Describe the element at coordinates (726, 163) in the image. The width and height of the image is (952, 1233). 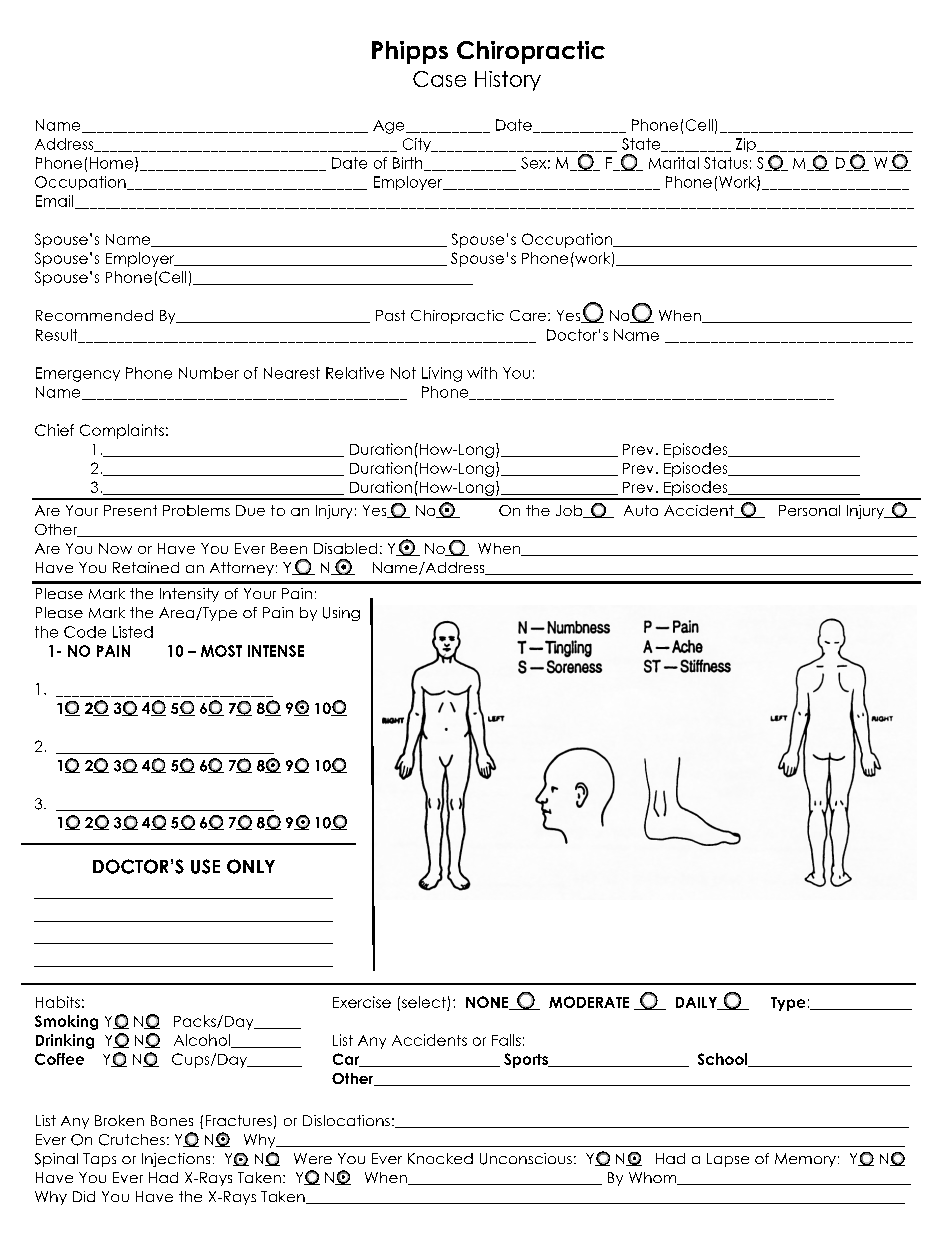
I see `Status` at that location.
